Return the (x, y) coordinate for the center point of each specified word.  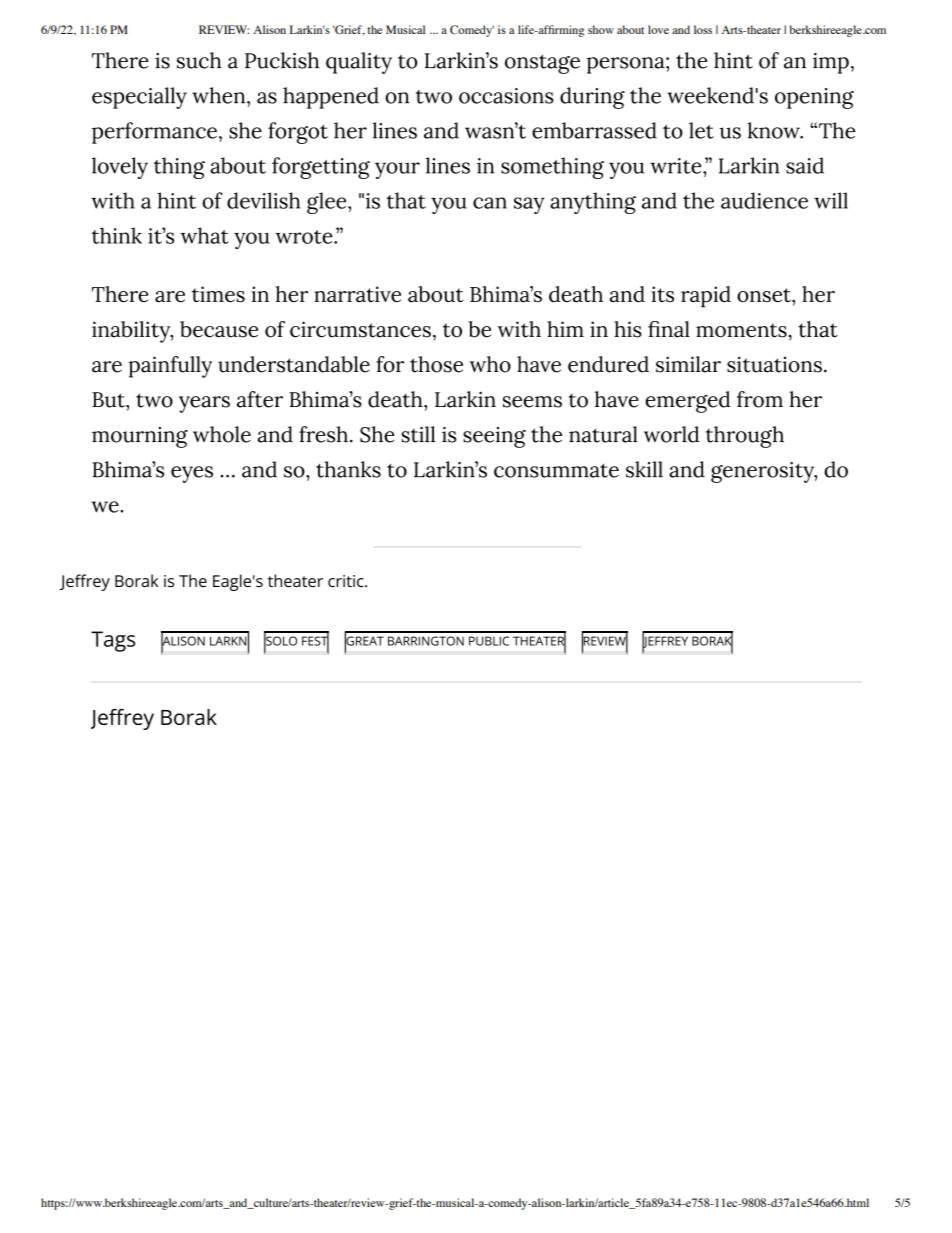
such (199, 60)
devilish (263, 200)
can (490, 203)
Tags (113, 641)
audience (764, 200)
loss (703, 29)
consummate (556, 470)
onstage (542, 64)
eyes (192, 474)
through (745, 437)
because (219, 329)
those (436, 364)
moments (741, 330)
